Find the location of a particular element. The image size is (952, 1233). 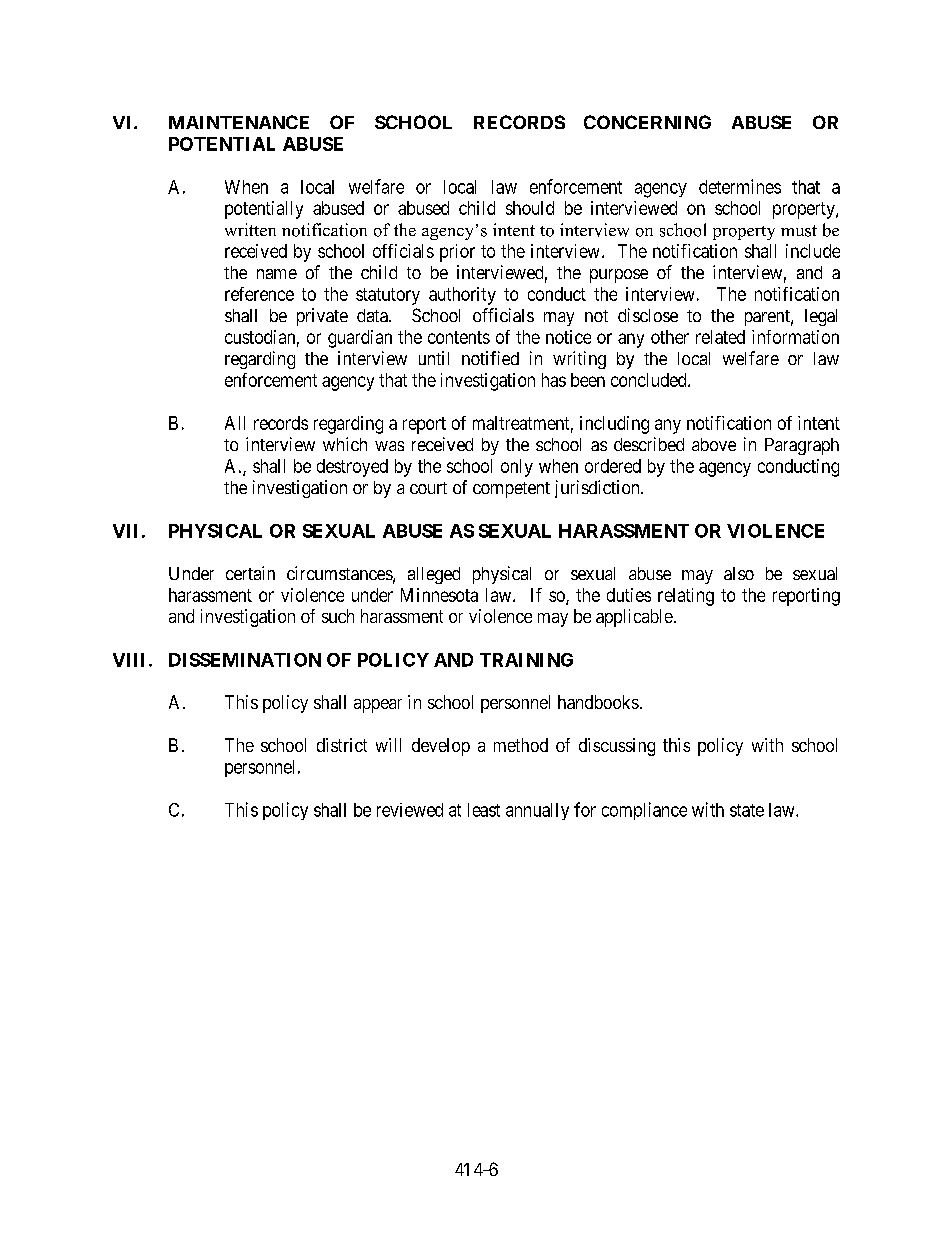

should is located at coordinates (530, 208).
